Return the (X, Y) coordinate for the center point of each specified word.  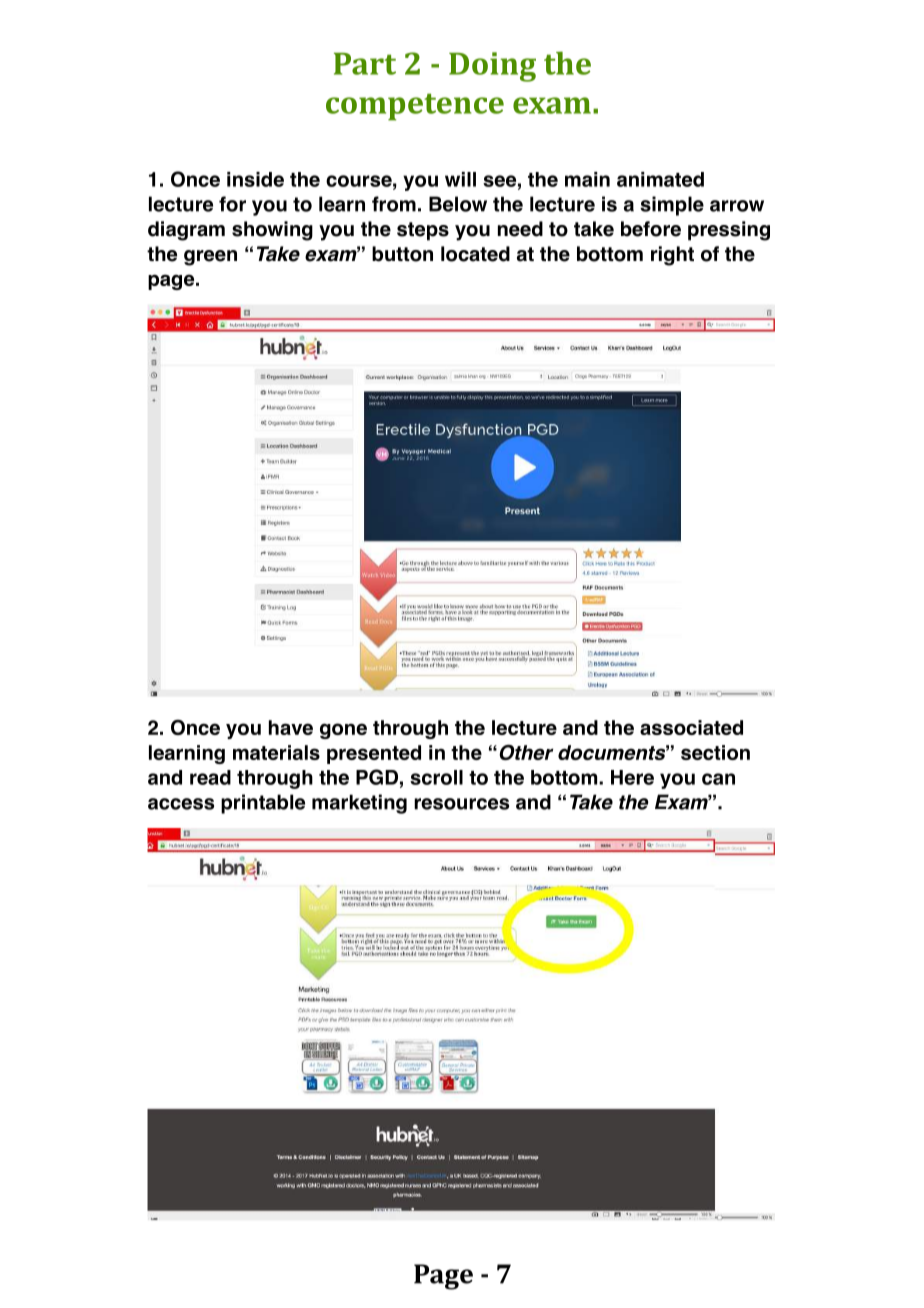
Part (365, 64)
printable (263, 804)
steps (423, 231)
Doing (492, 67)
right (672, 256)
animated (660, 179)
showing (272, 231)
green (210, 258)
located (475, 254)
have (291, 727)
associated (691, 727)
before (651, 229)
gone (343, 731)
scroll (436, 777)
